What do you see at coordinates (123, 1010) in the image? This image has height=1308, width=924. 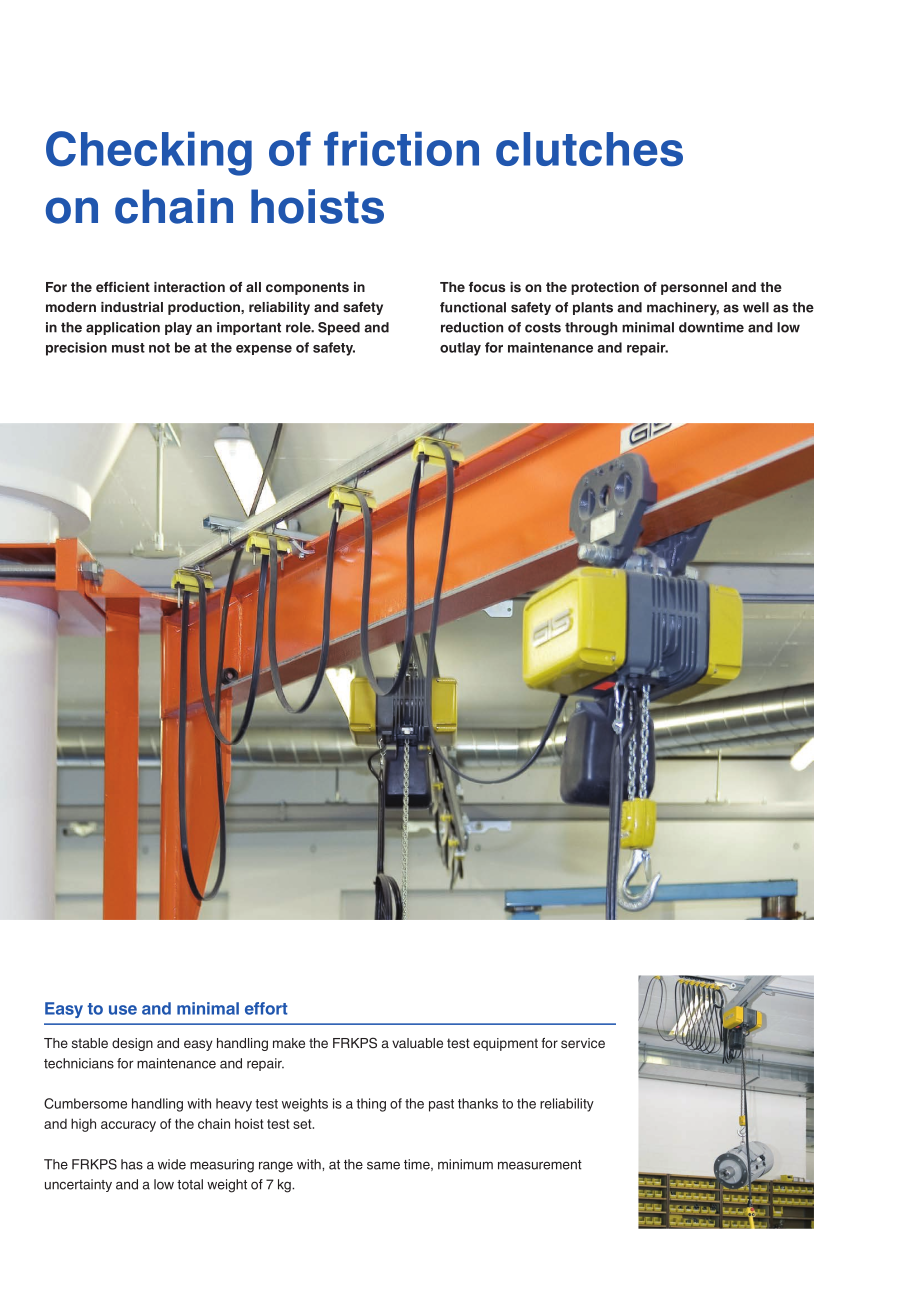 I see `use` at bounding box center [123, 1010].
